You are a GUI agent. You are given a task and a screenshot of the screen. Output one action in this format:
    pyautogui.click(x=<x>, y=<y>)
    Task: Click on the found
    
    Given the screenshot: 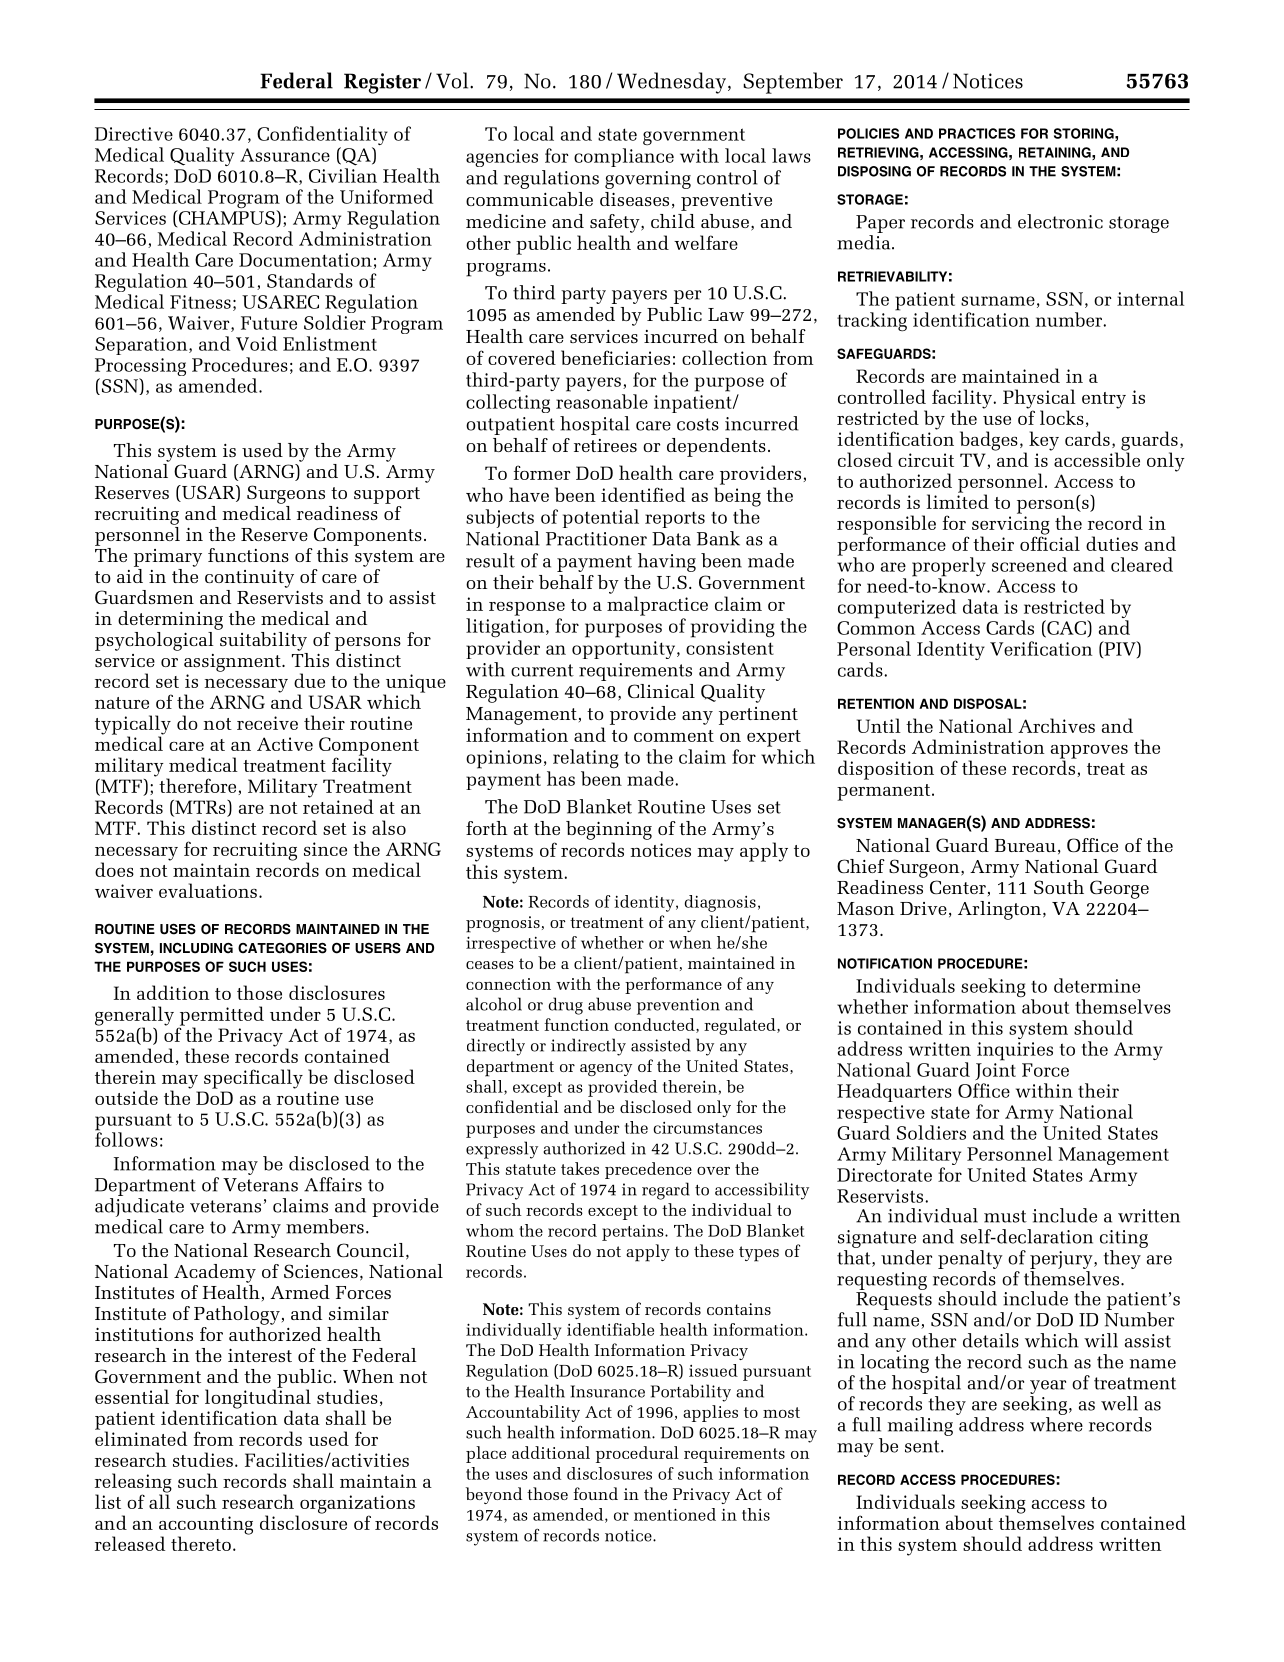 What is the action you would take?
    pyautogui.click(x=595, y=1493)
